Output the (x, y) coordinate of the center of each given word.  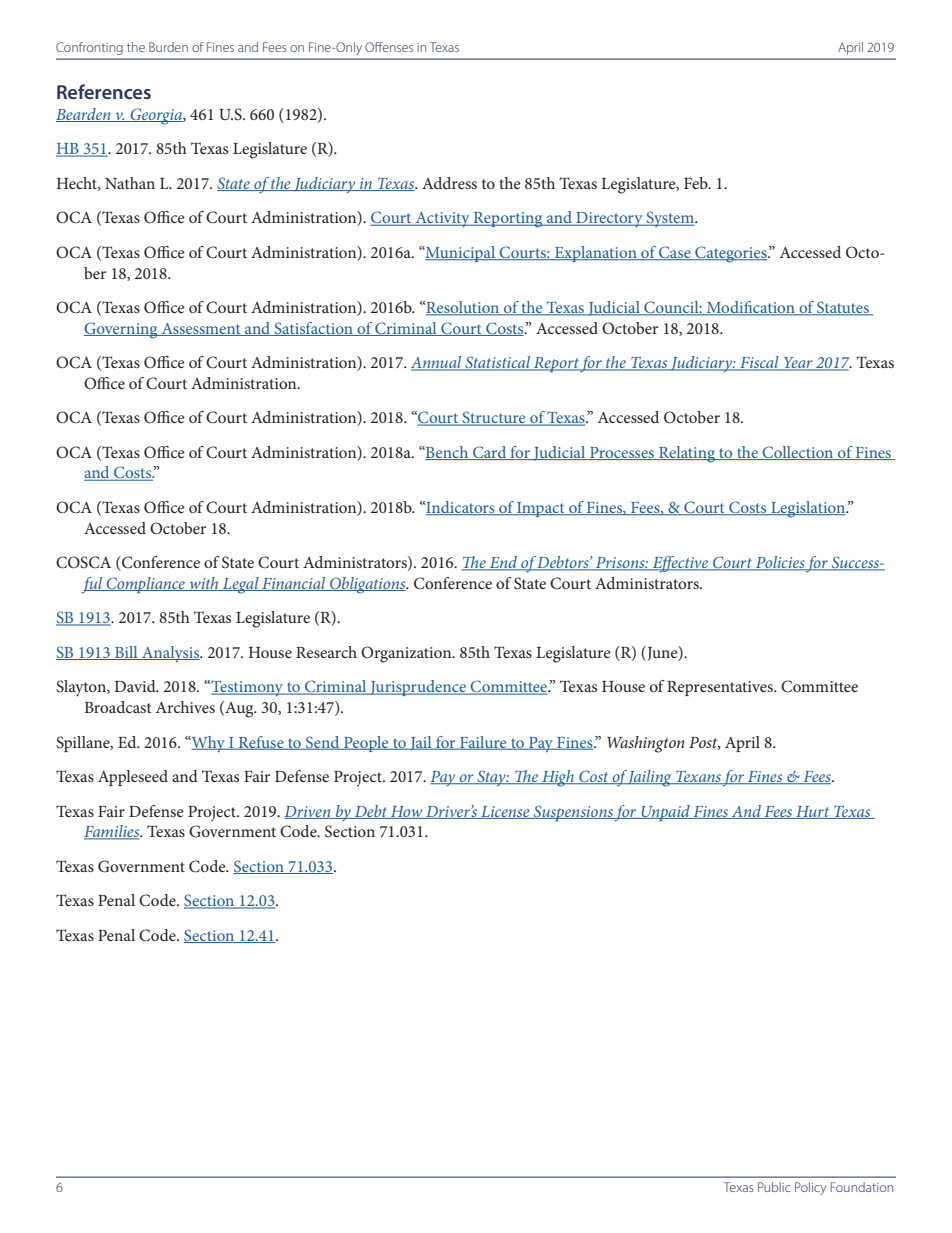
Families (113, 832)
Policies (780, 563)
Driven (308, 812)
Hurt (813, 812)
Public (774, 1187)
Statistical (498, 363)
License (505, 812)
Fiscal (759, 363)
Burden (168, 47)
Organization (407, 654)
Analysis (171, 654)
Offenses (389, 47)
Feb (697, 183)
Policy (810, 1188)
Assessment (201, 329)
